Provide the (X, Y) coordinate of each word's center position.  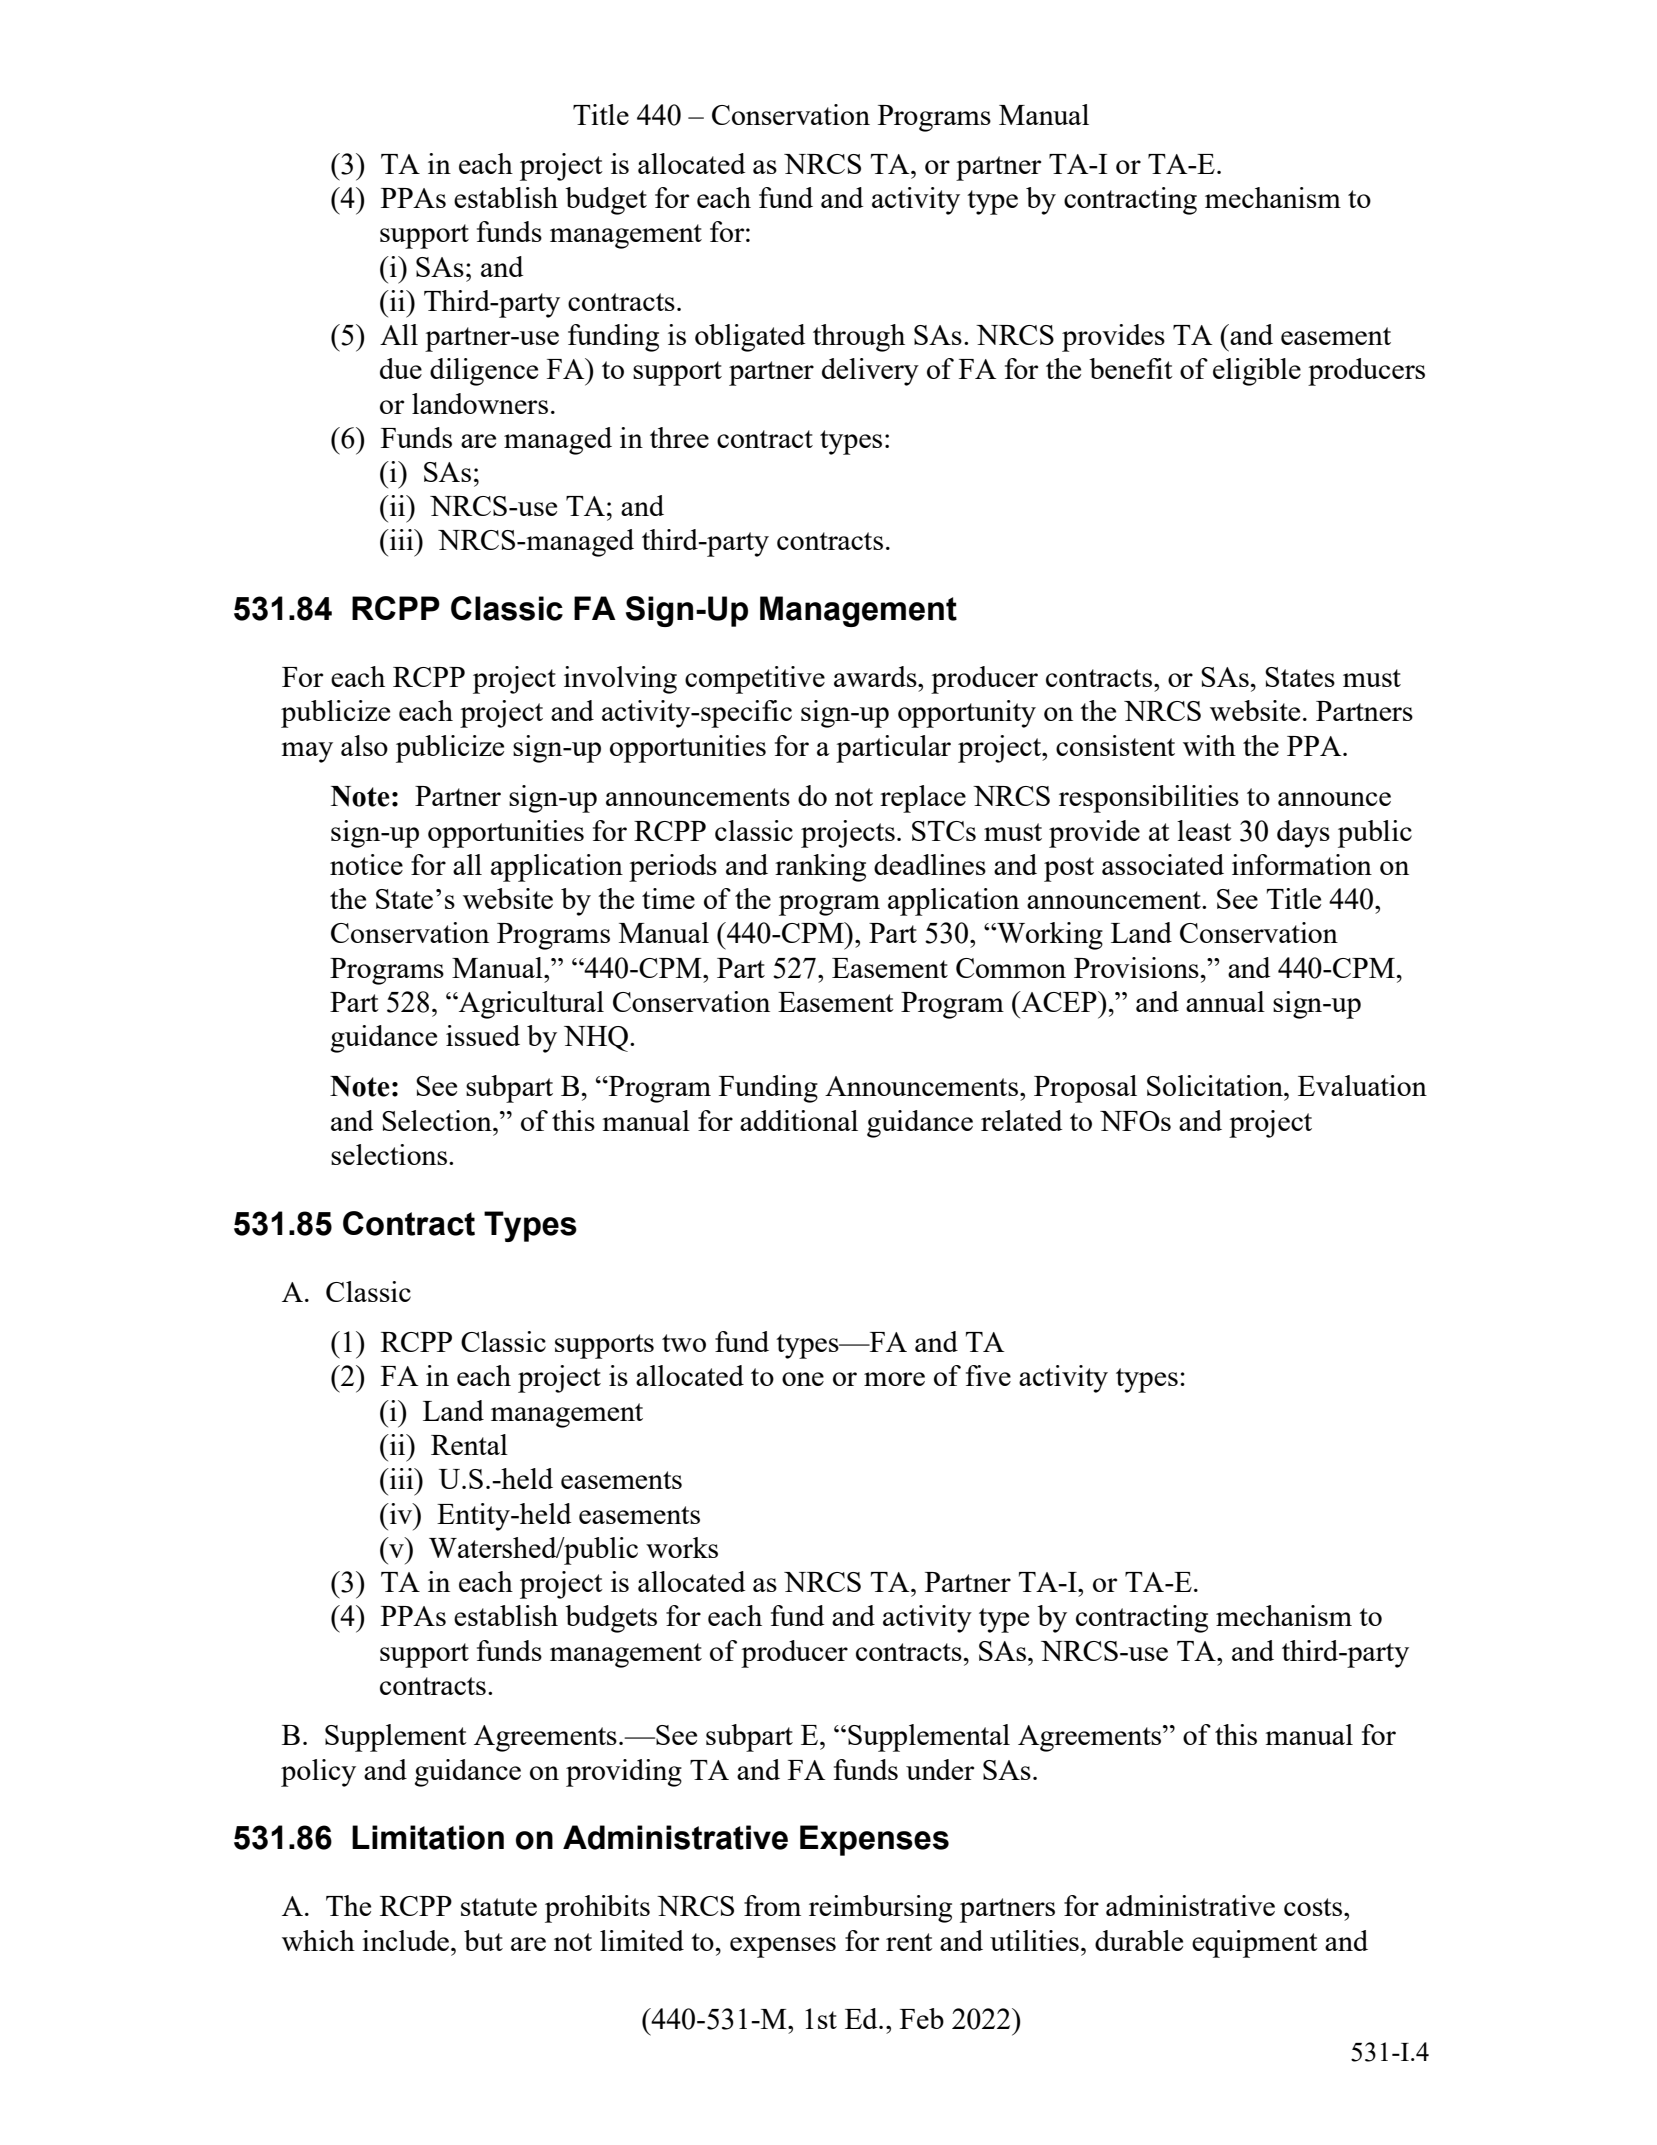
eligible (1257, 372)
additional (799, 1120)
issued (483, 1035)
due (401, 368)
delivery (870, 372)
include (407, 1940)
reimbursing (880, 1909)
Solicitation (1216, 1085)
